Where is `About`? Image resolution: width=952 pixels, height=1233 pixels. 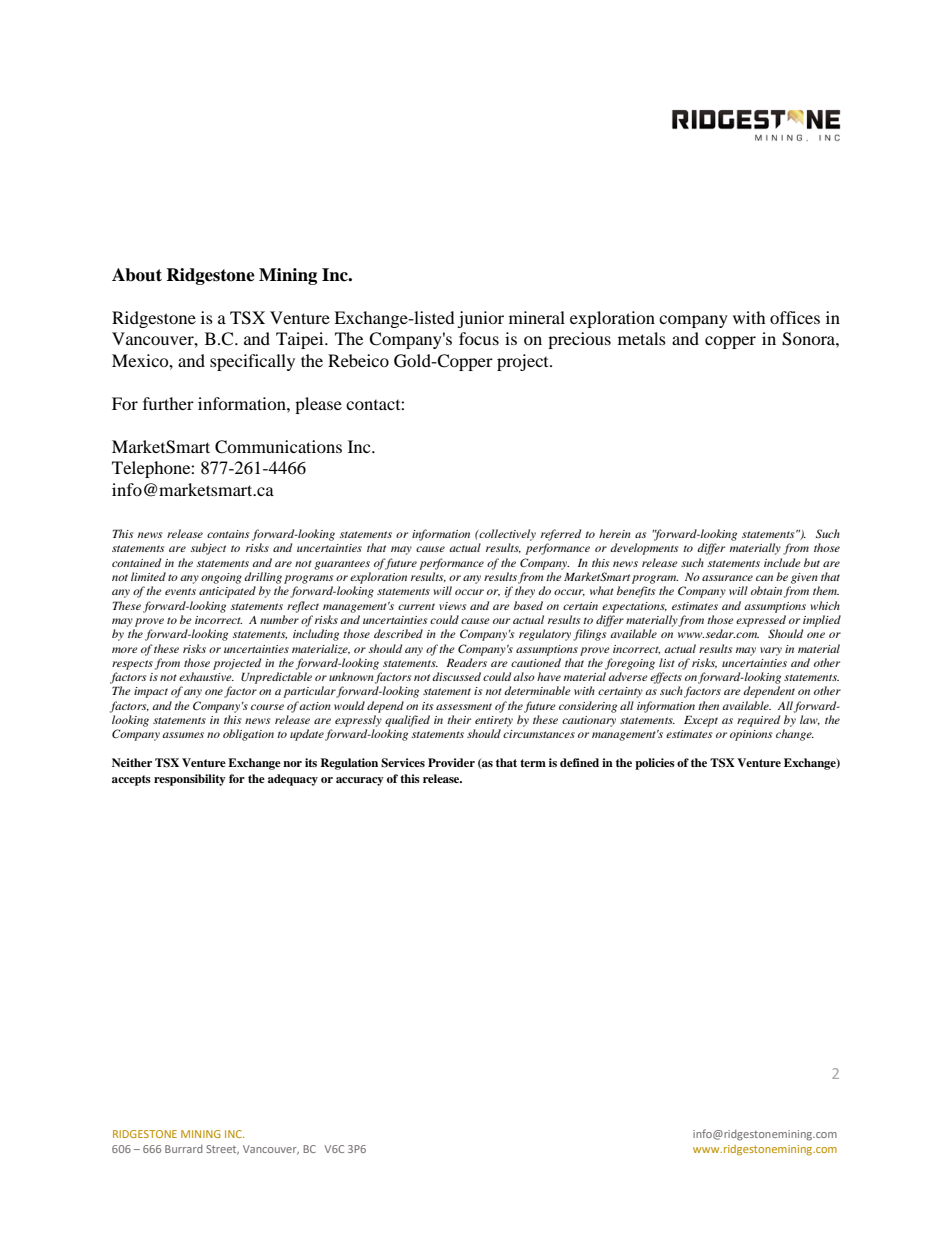
About is located at coordinates (137, 275).
